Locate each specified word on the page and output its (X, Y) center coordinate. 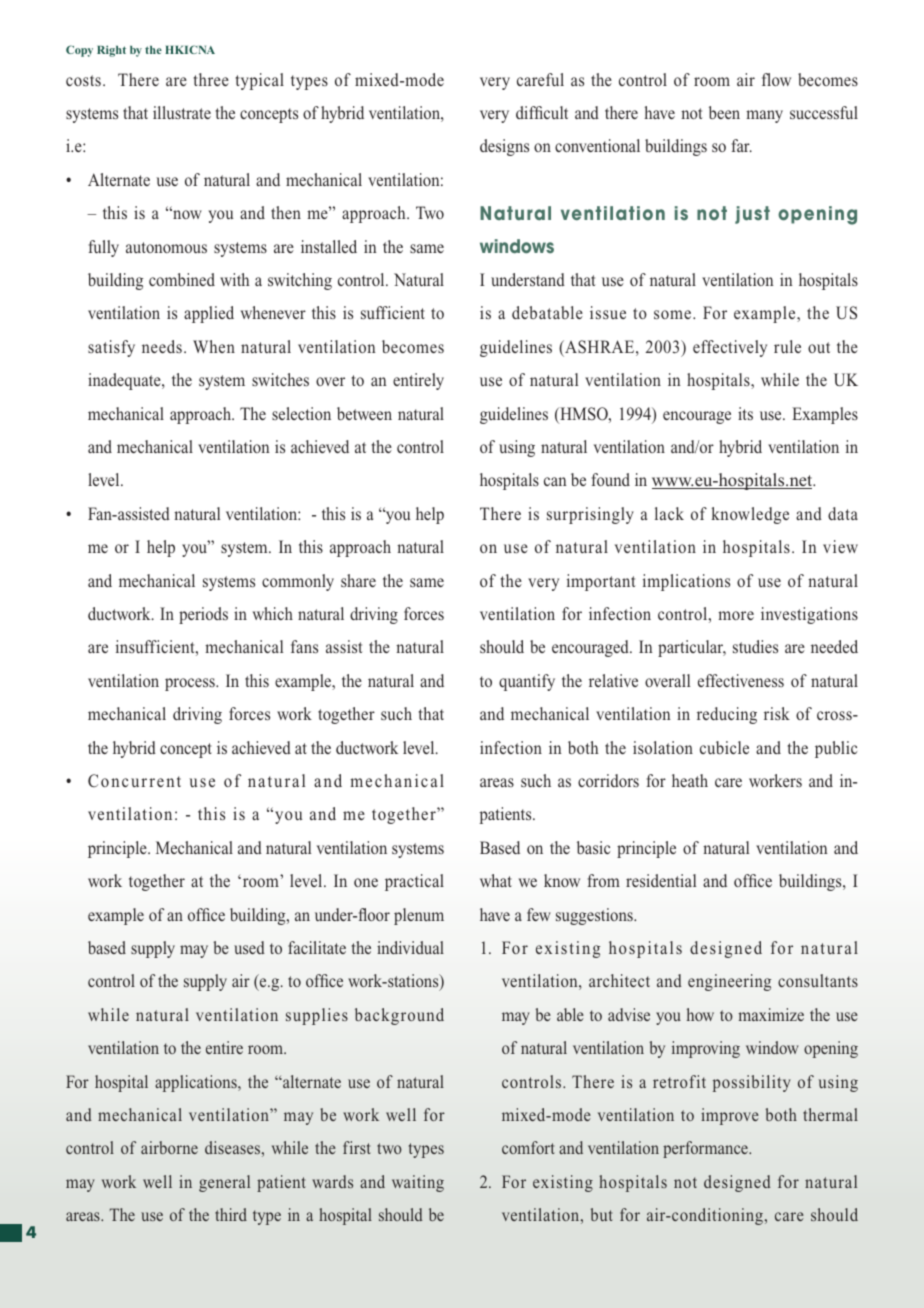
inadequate (125, 381)
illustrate (182, 112)
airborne (169, 1147)
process (191, 684)
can (555, 481)
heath (690, 780)
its (745, 414)
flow (776, 79)
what (496, 880)
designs (504, 147)
